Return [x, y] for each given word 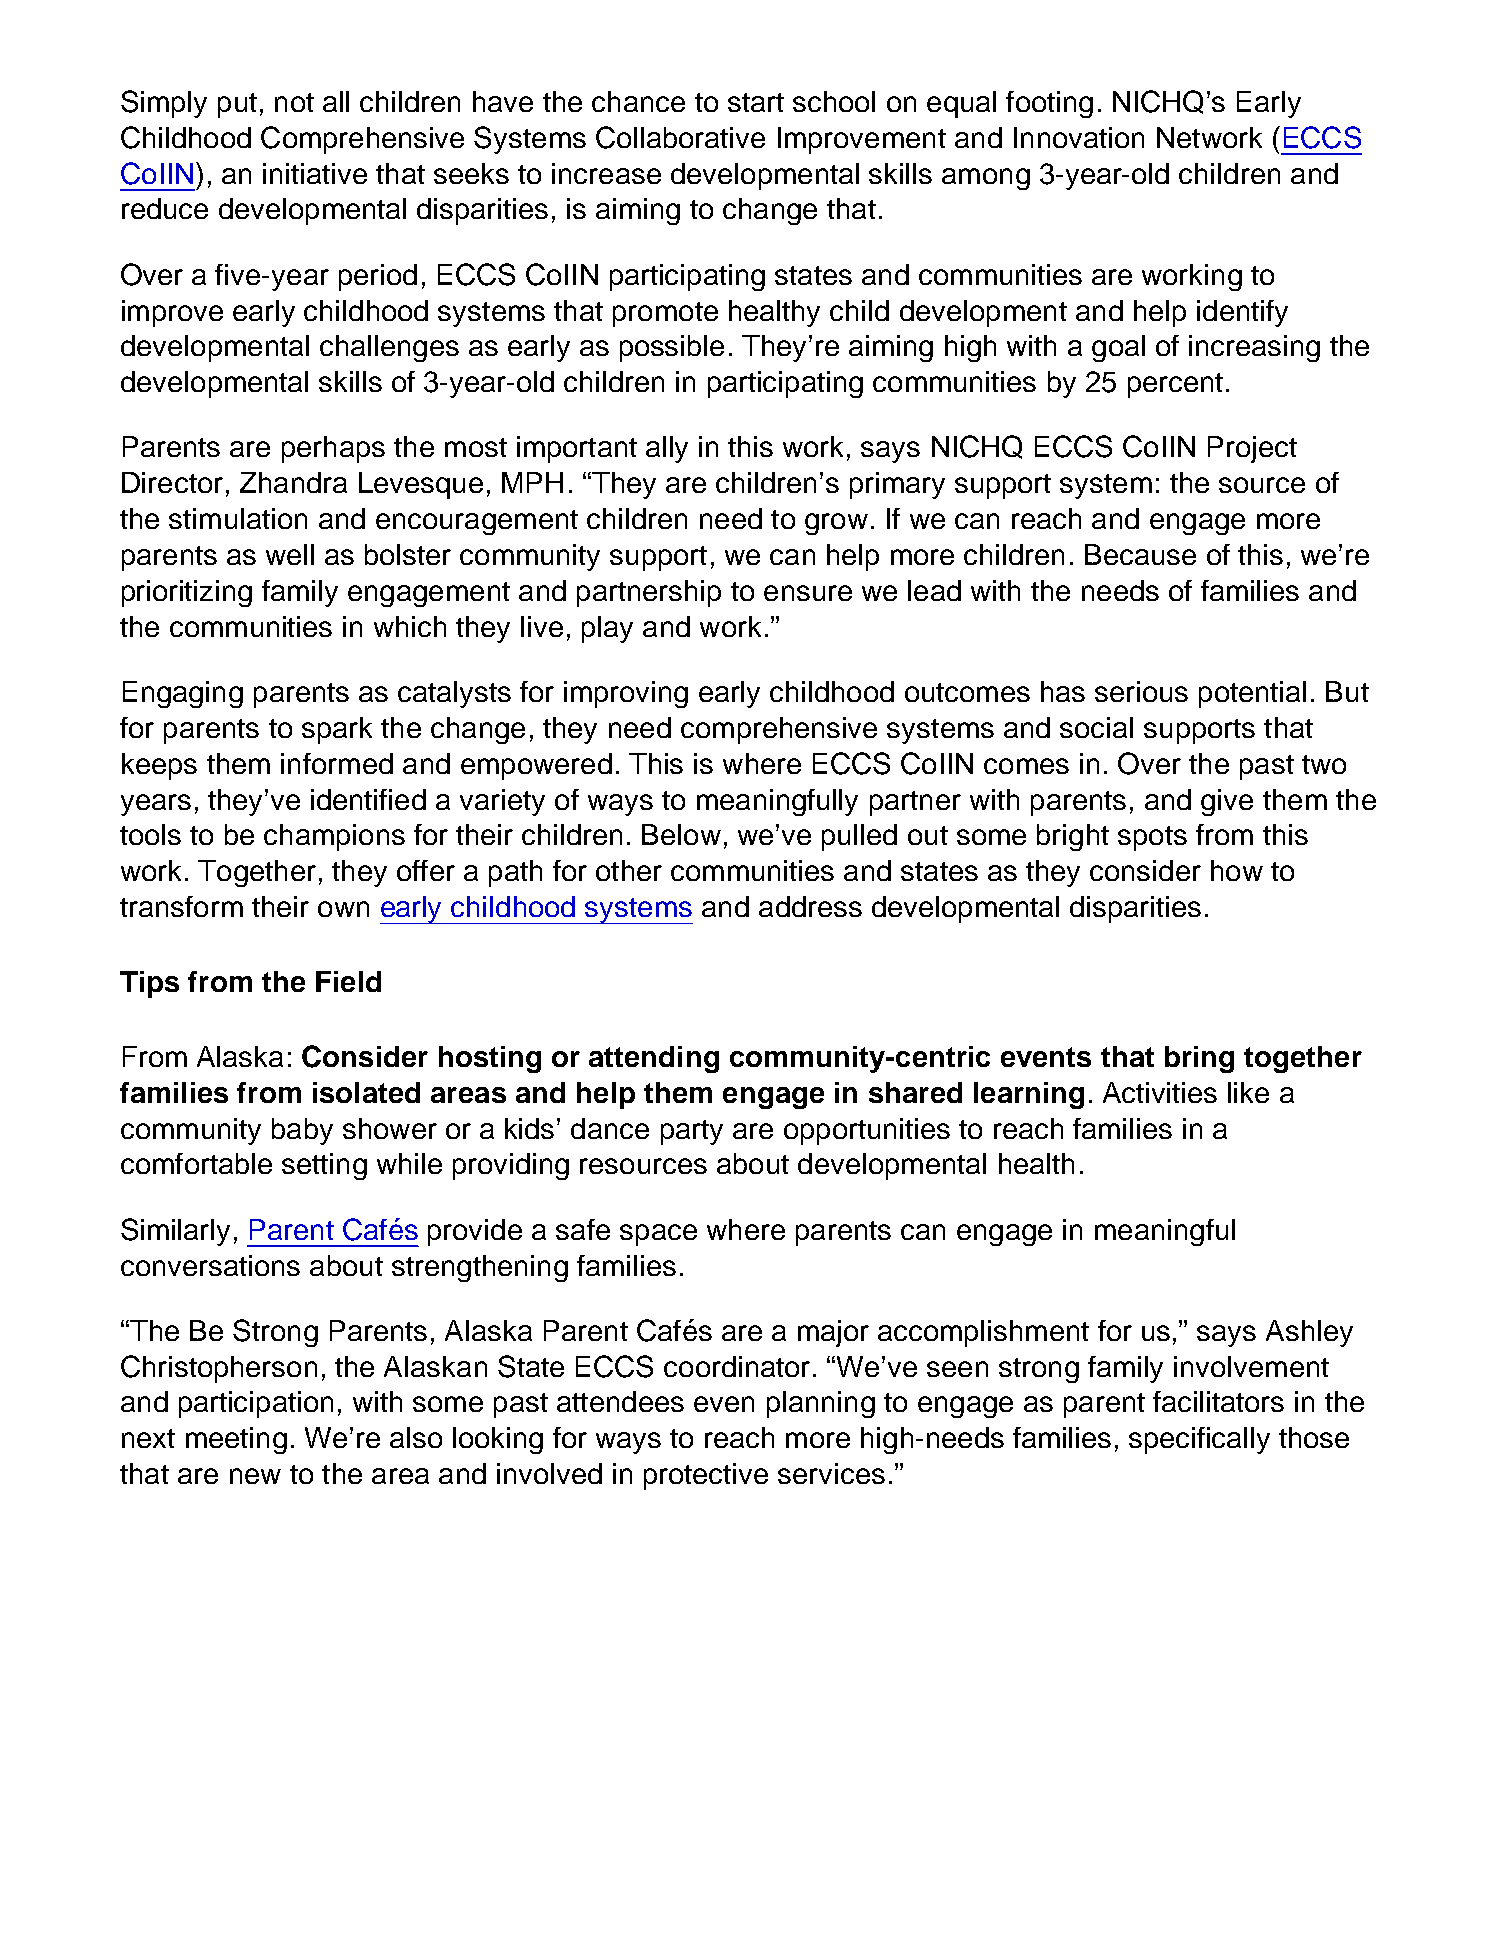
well [290, 554]
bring [1199, 1059]
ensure [808, 593]
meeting [236, 1440]
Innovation [1079, 137]
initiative [315, 173]
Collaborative [680, 137]
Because [1140, 554]
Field [348, 981]
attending [654, 1059]
